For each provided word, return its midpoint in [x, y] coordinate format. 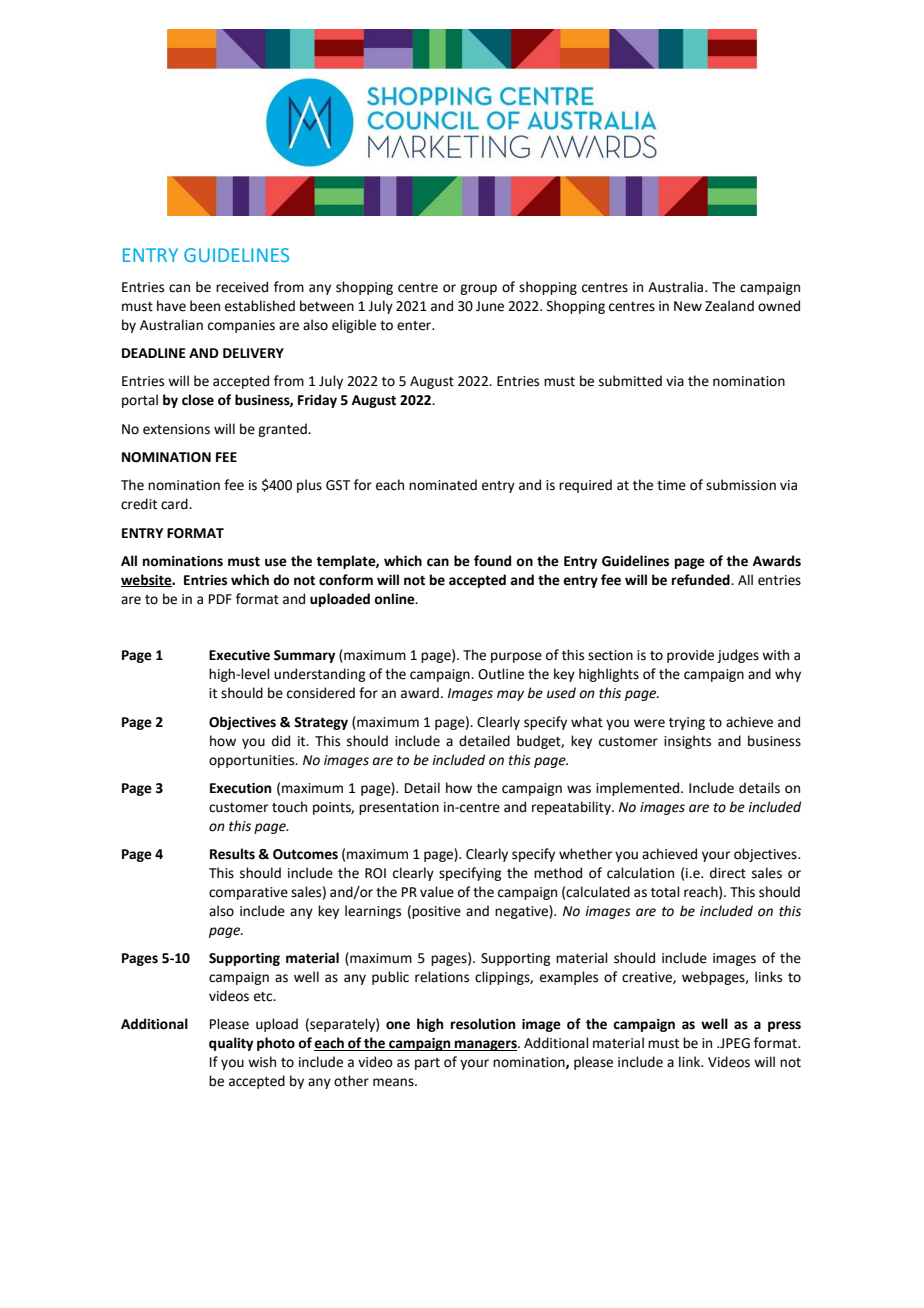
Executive [239, 655]
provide [690, 656]
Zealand [729, 306]
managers [486, 1045]
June [490, 306]
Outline [501, 674]
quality [231, 1044]
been [205, 306]
